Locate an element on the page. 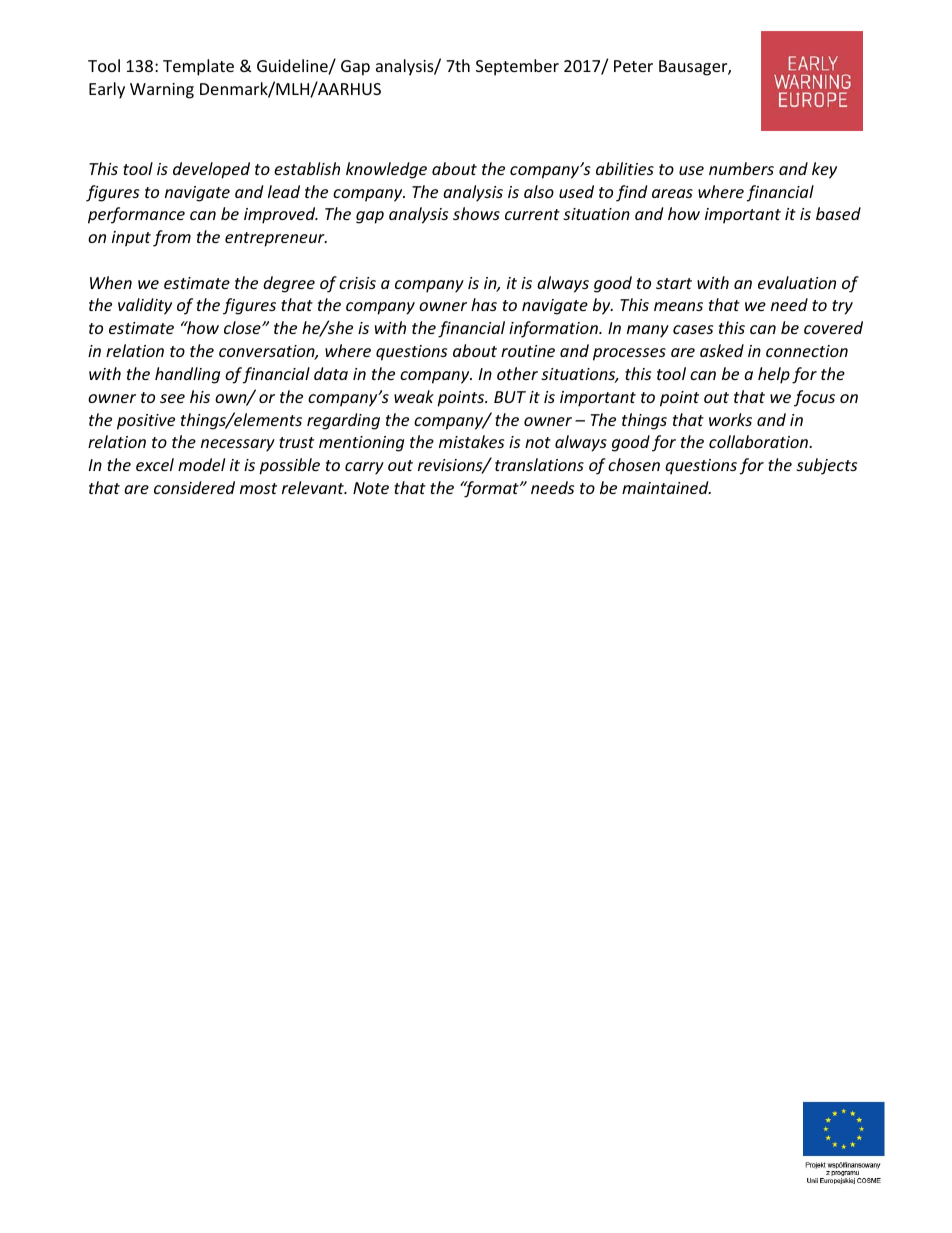 This image has width=952, height=1233. evaluation is located at coordinates (797, 282).
